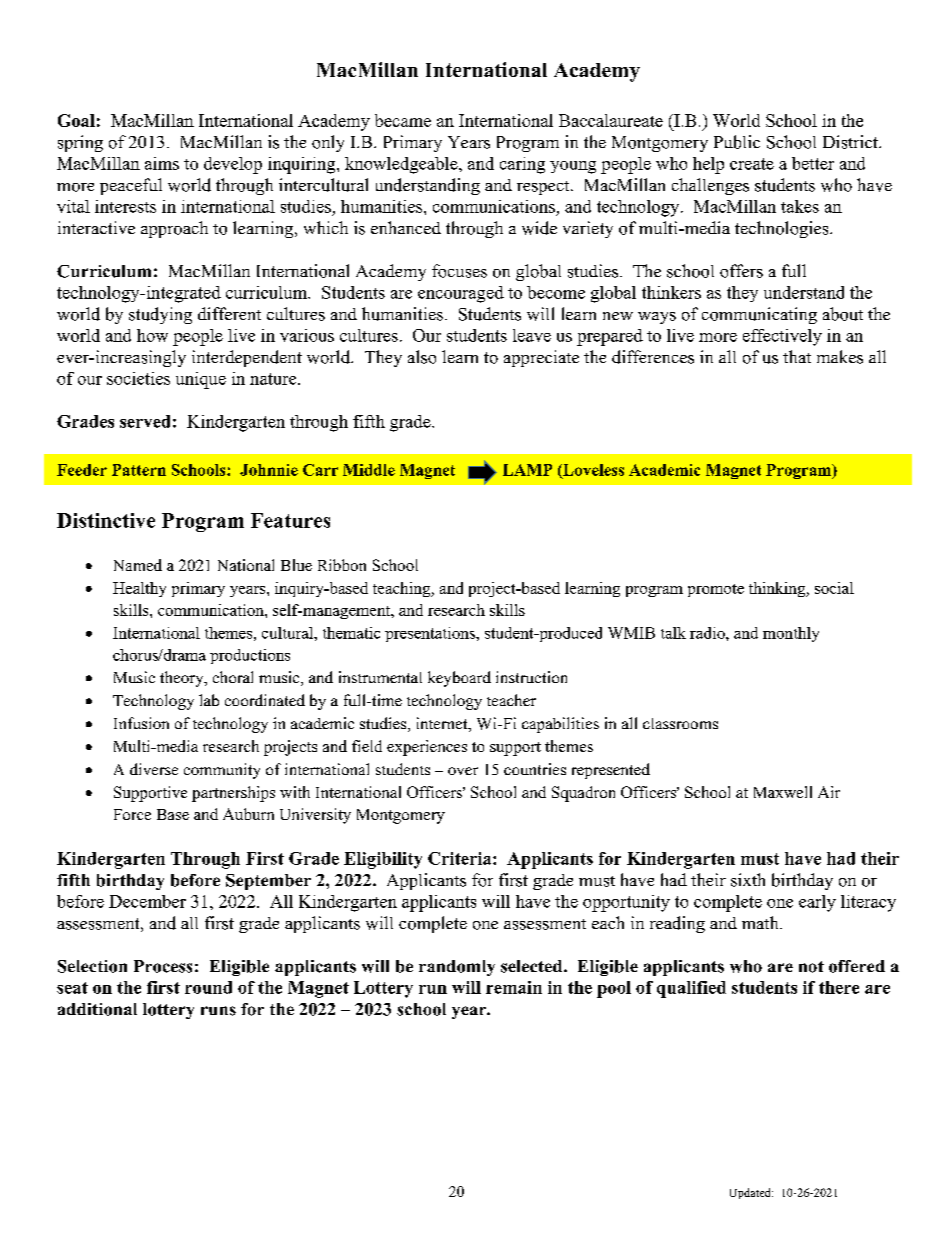 This screenshot has width=952, height=1233. What do you see at coordinates (778, 589) in the screenshot?
I see `thinking` at bounding box center [778, 589].
